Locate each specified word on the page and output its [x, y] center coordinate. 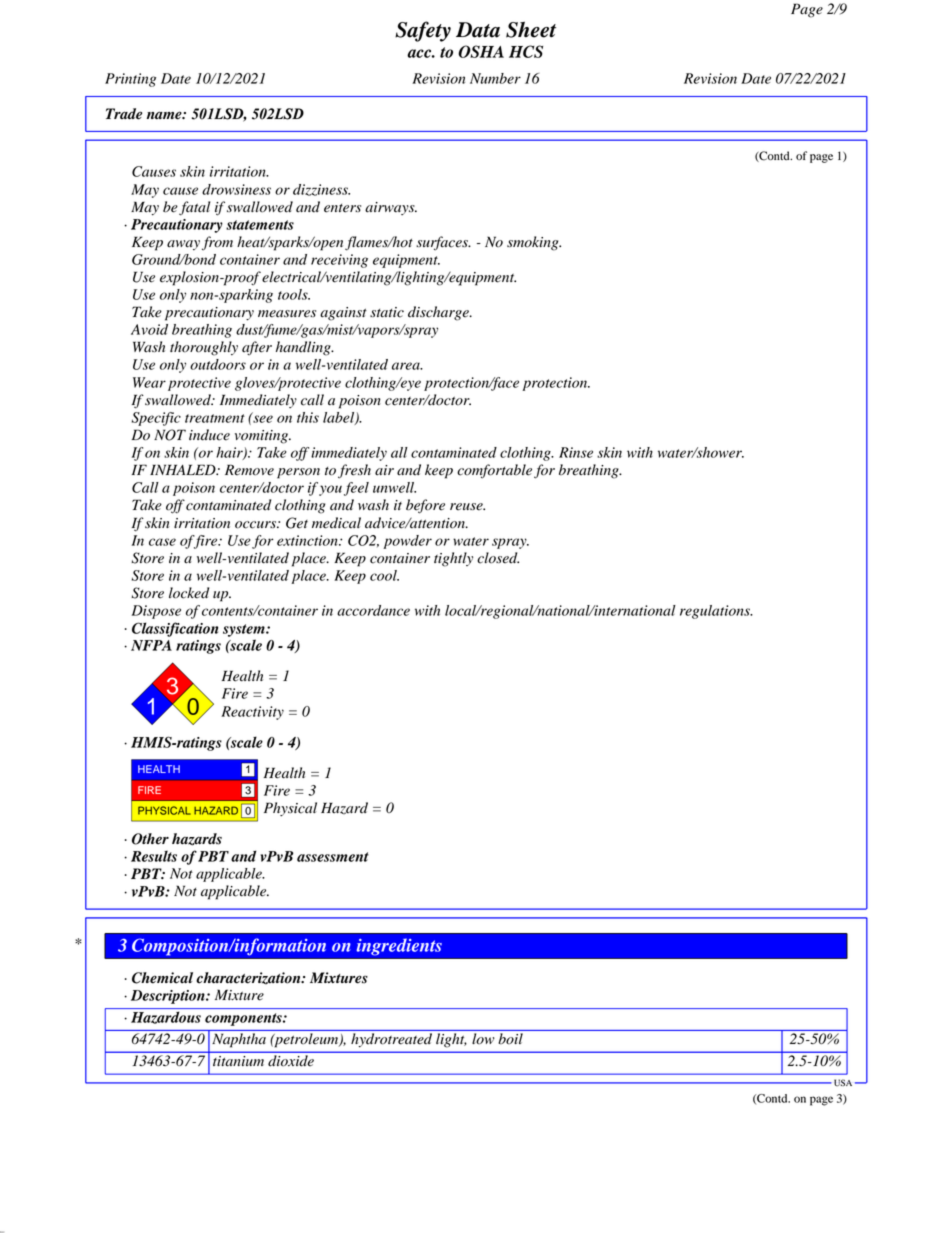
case [162, 542]
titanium [238, 1061]
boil [511, 1038]
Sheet [531, 29]
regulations [716, 612]
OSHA [481, 51]
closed [498, 558]
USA [843, 1083]
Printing [130, 80]
